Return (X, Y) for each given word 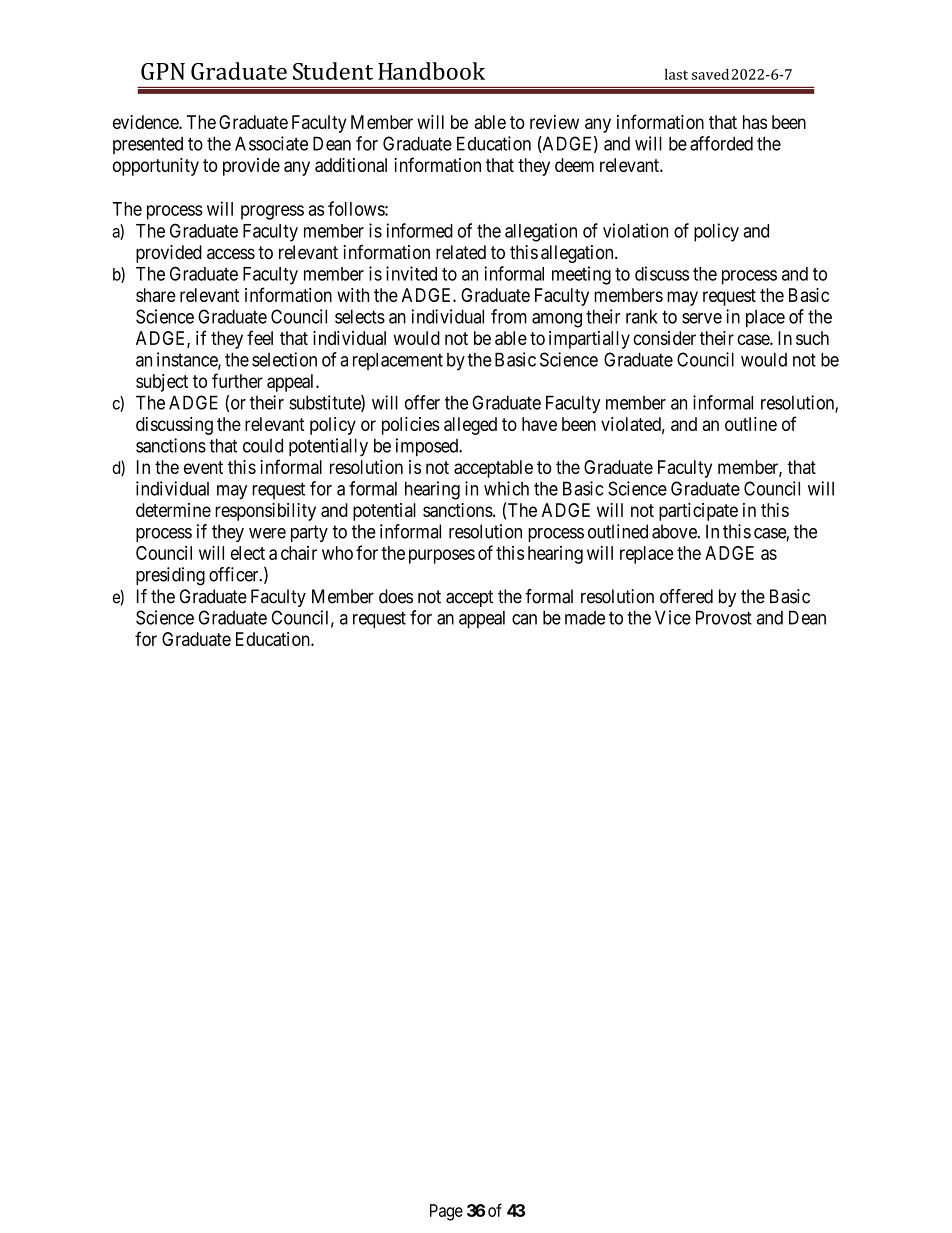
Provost (724, 617)
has (755, 122)
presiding (170, 576)
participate (698, 512)
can (524, 619)
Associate (271, 143)
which (506, 488)
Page (446, 1212)
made (585, 618)
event (203, 467)
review (554, 122)
